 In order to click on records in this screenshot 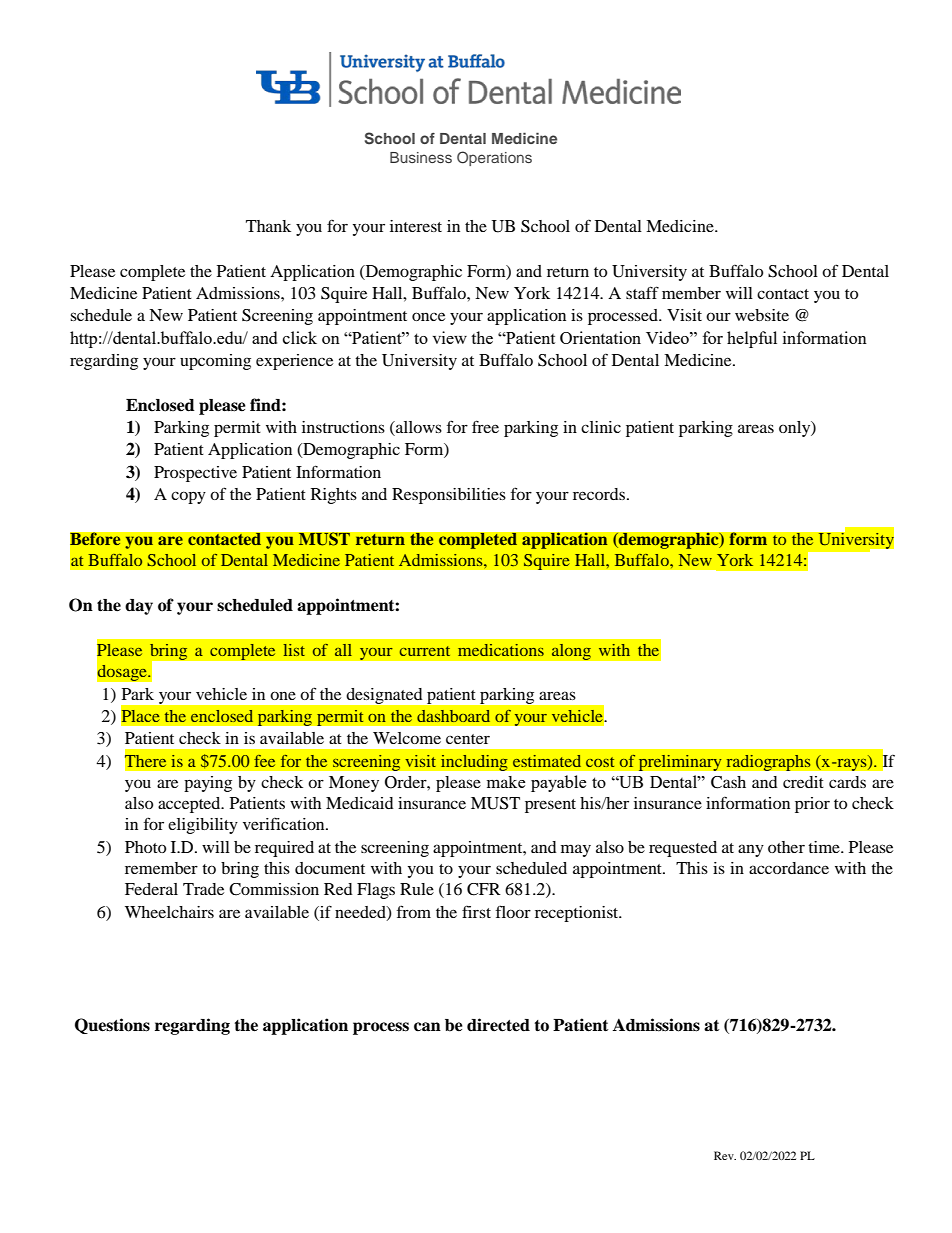, I will do `click(600, 494)`.
